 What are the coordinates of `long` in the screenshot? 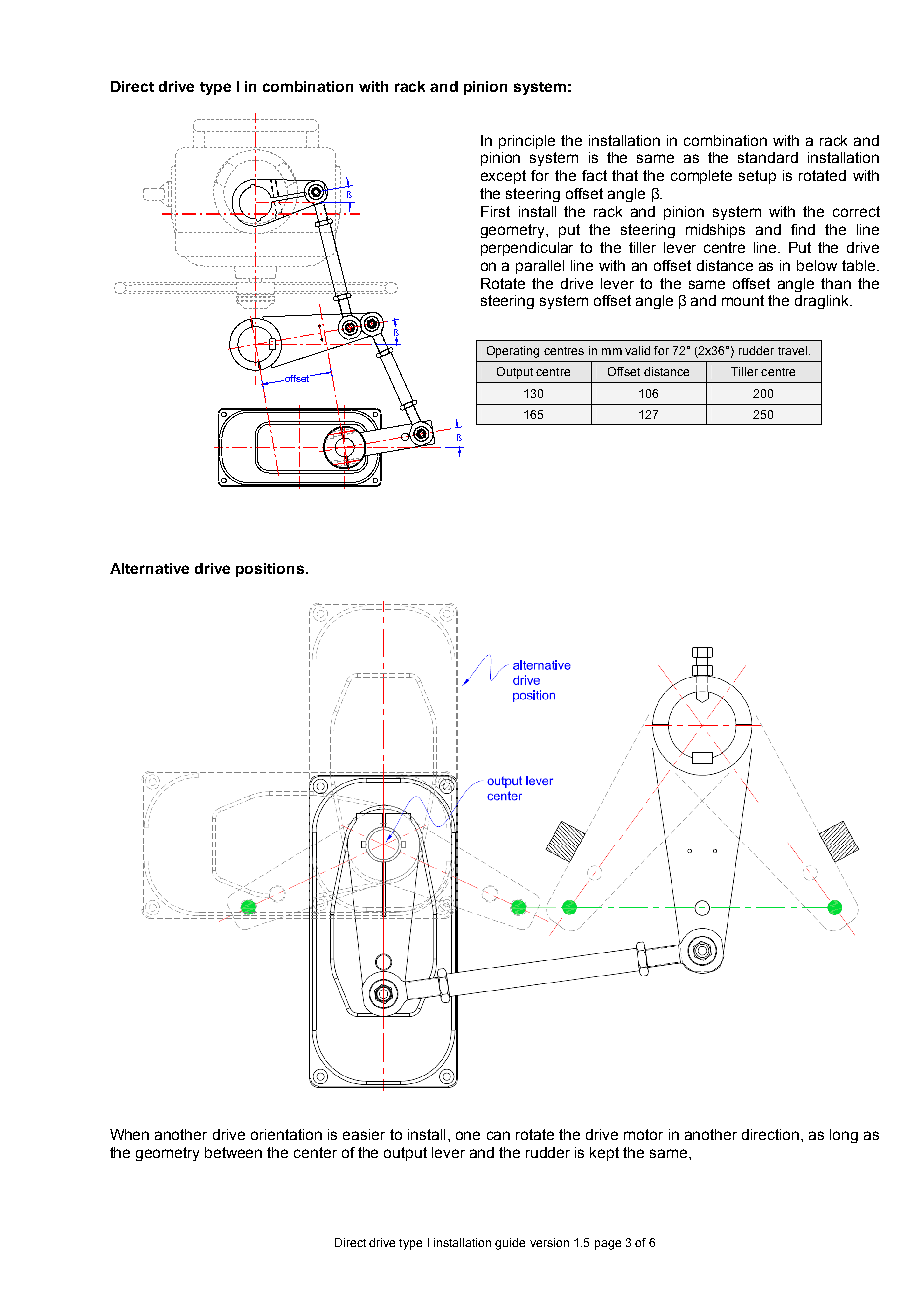 It's located at (844, 1136).
